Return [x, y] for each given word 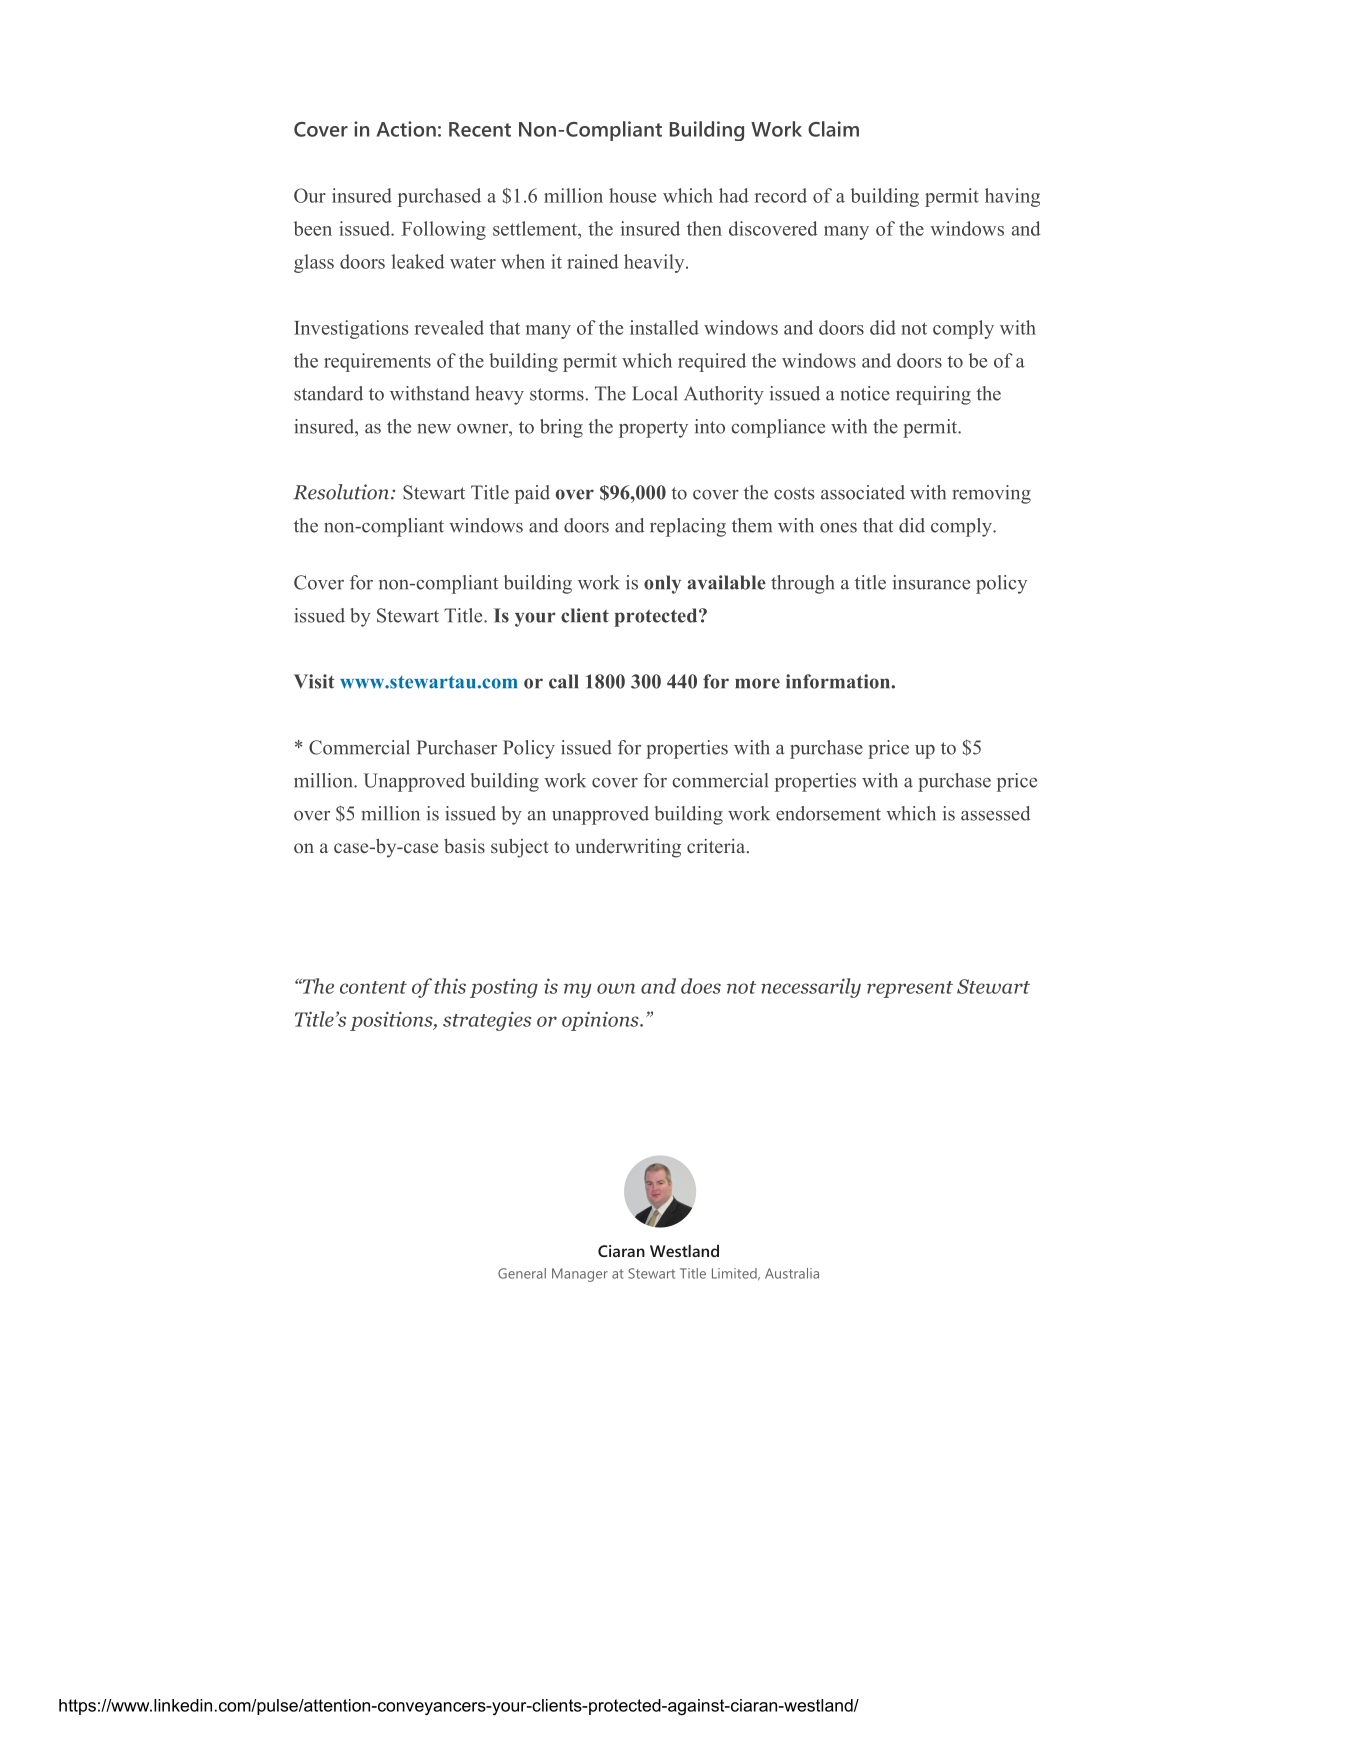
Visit [314, 681]
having [1012, 197]
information [839, 681]
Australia [792, 1273]
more [757, 683]
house [632, 195]
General [522, 1273]
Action [406, 129]
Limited [735, 1274]
